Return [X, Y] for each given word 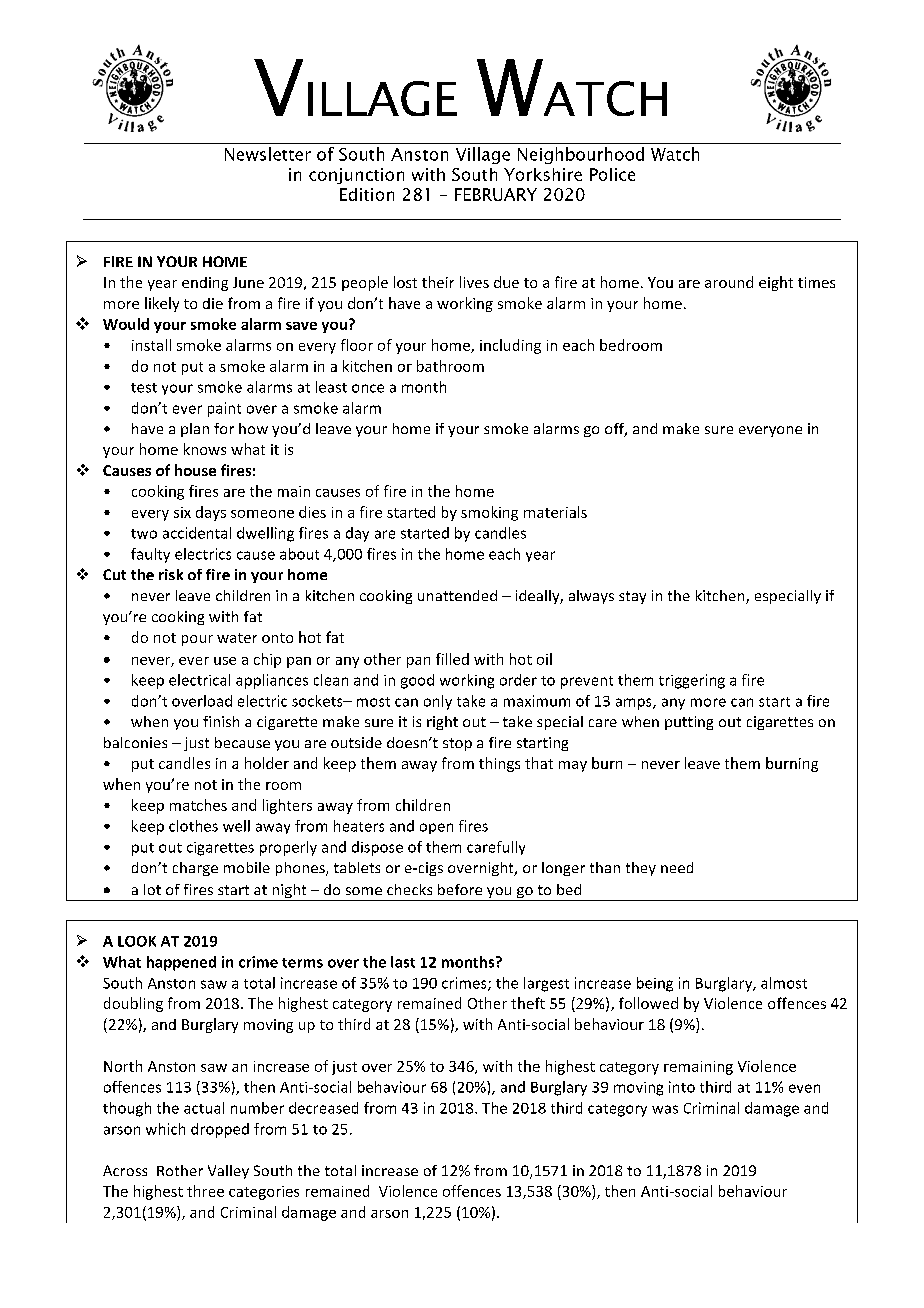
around [729, 282]
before [460, 889]
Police [612, 174]
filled [452, 659]
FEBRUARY [496, 194]
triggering [692, 681]
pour [197, 640]
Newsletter [268, 154]
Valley [228, 1172]
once [368, 388]
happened [181, 963]
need [677, 867]
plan [195, 430]
